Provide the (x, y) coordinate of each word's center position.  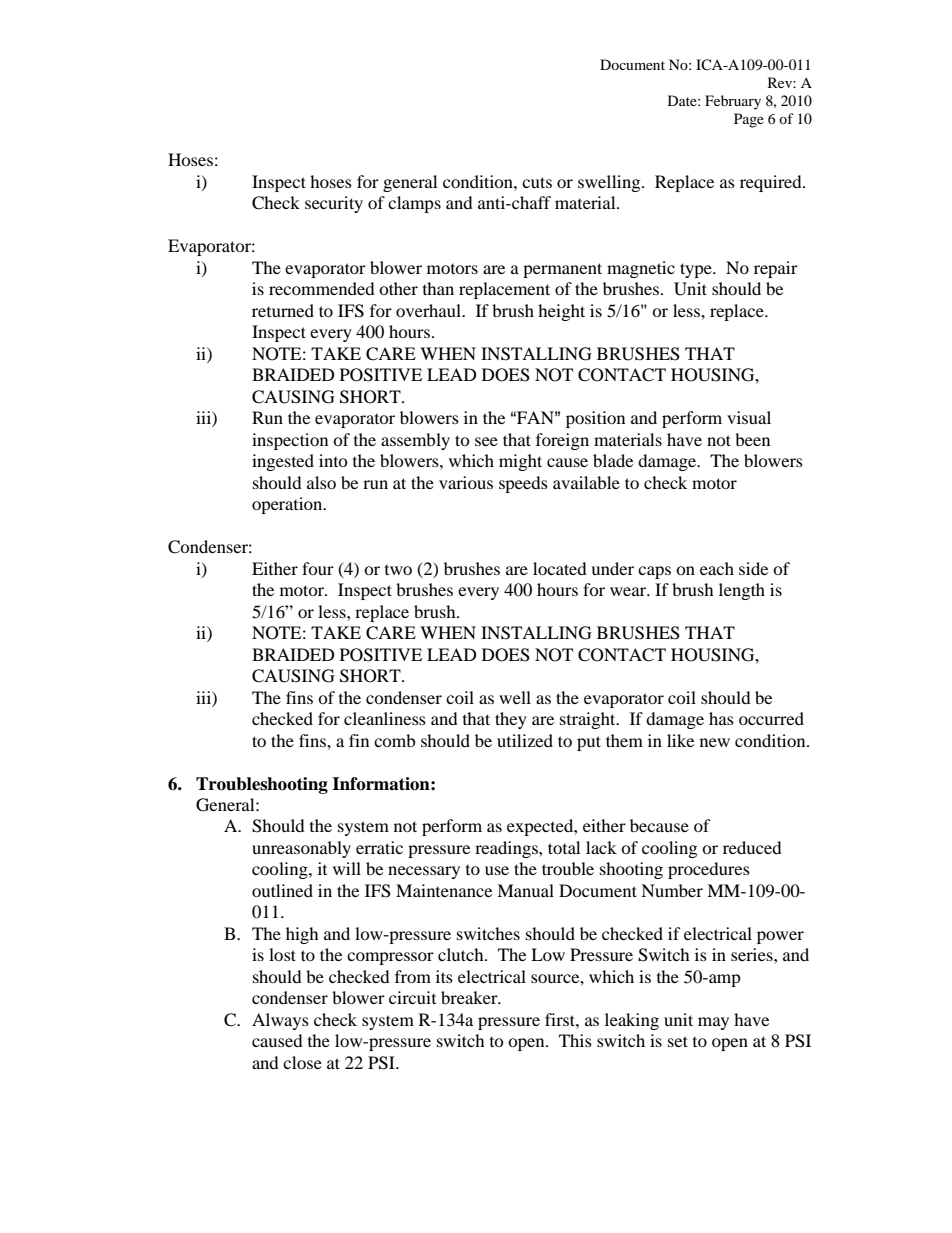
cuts (537, 182)
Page (749, 120)
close (302, 1062)
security (334, 204)
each (717, 568)
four (318, 568)
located (560, 568)
